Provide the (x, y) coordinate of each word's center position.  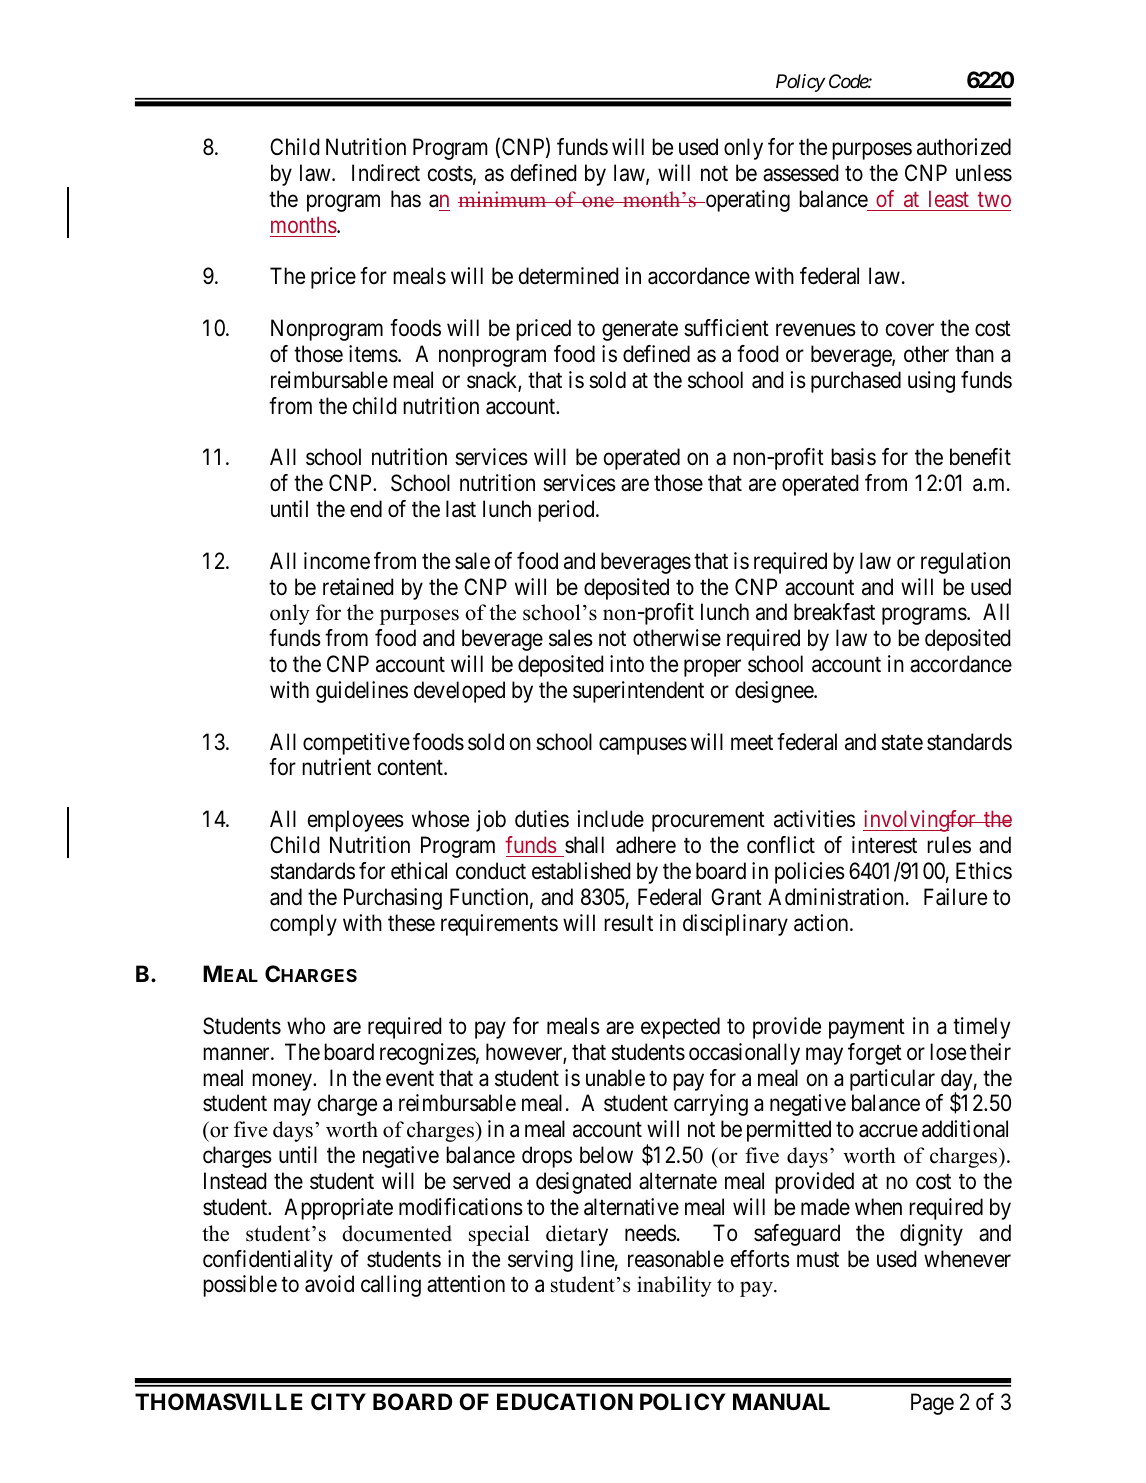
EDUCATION (565, 1401)
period (567, 511)
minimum (503, 199)
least (949, 198)
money (283, 1082)
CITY (338, 1401)
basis (853, 457)
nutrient (336, 766)
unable (615, 1078)
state (902, 743)
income (337, 561)
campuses (643, 746)
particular (892, 1080)
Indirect (386, 173)
